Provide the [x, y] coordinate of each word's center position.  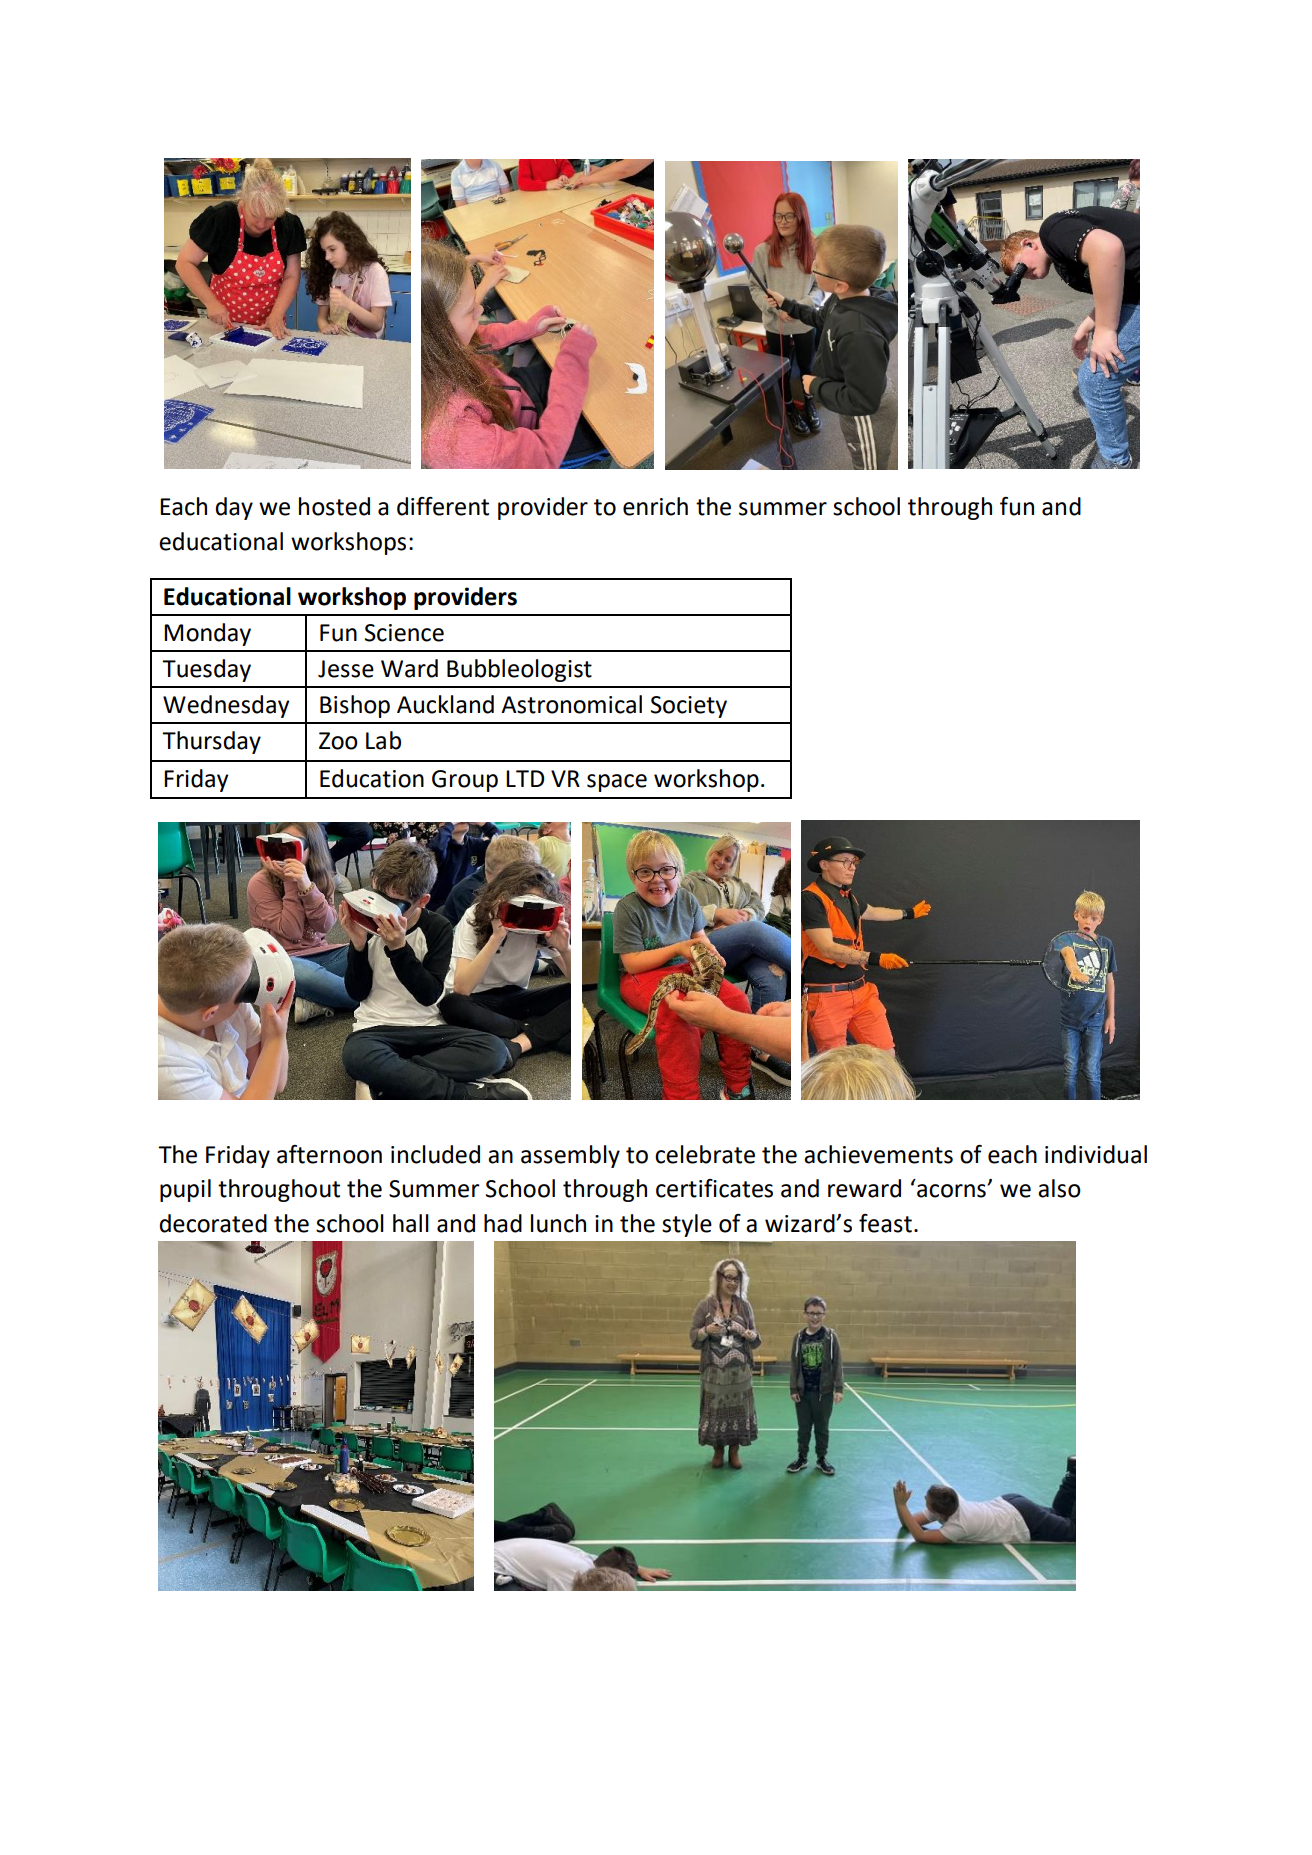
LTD [525, 778]
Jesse [346, 669]
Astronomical [571, 704]
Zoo [338, 741]
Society [689, 707]
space [617, 783]
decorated [213, 1223]
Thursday [211, 742]
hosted [334, 506]
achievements [878, 1154]
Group [465, 781]
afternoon [329, 1154]
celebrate [705, 1154]
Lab [383, 740]
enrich [655, 506]
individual [1096, 1154]
